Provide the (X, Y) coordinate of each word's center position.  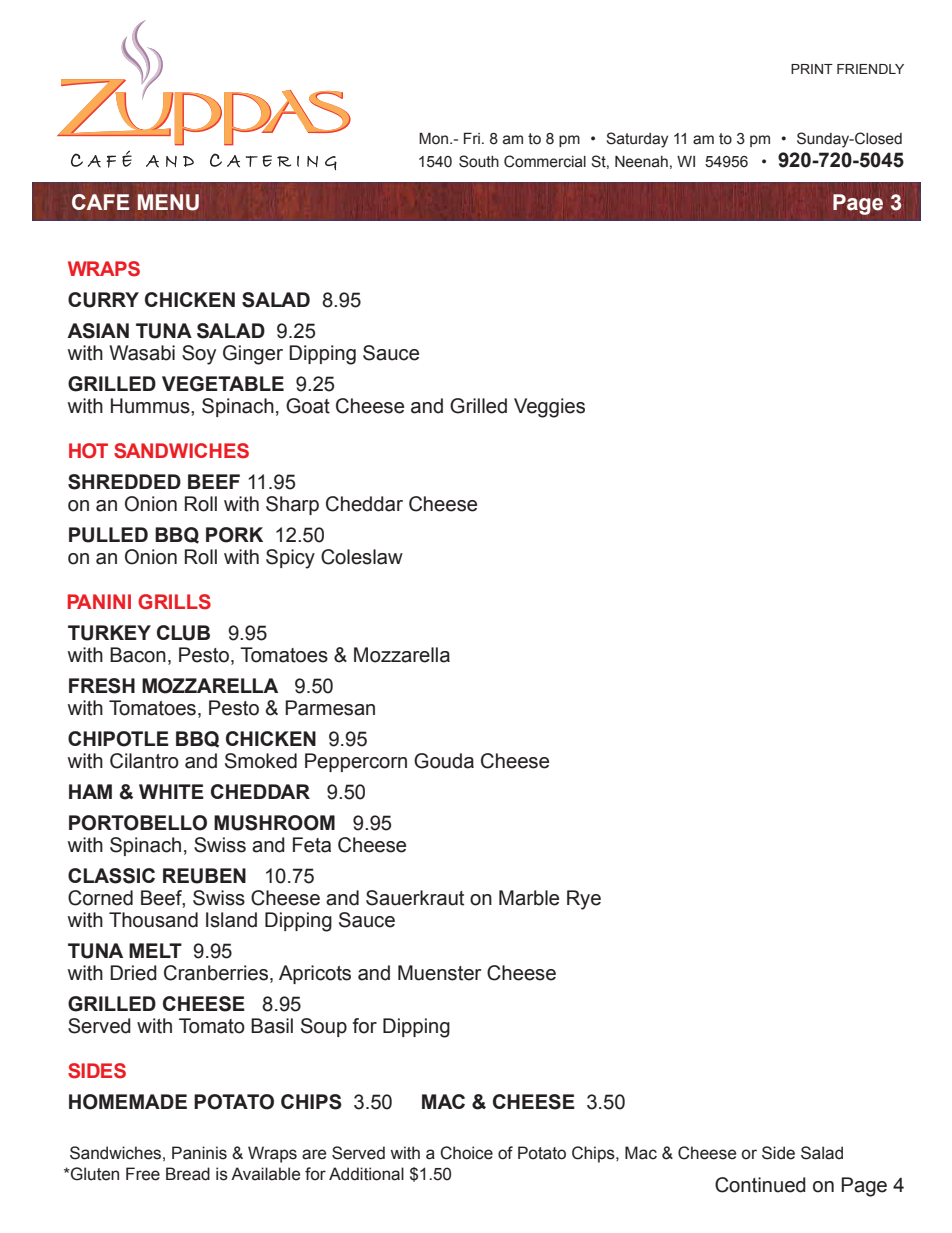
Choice (466, 1153)
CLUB (183, 633)
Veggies (549, 408)
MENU (168, 202)
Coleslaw (362, 557)
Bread (188, 1174)
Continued (760, 1185)
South (479, 161)
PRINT (812, 69)
